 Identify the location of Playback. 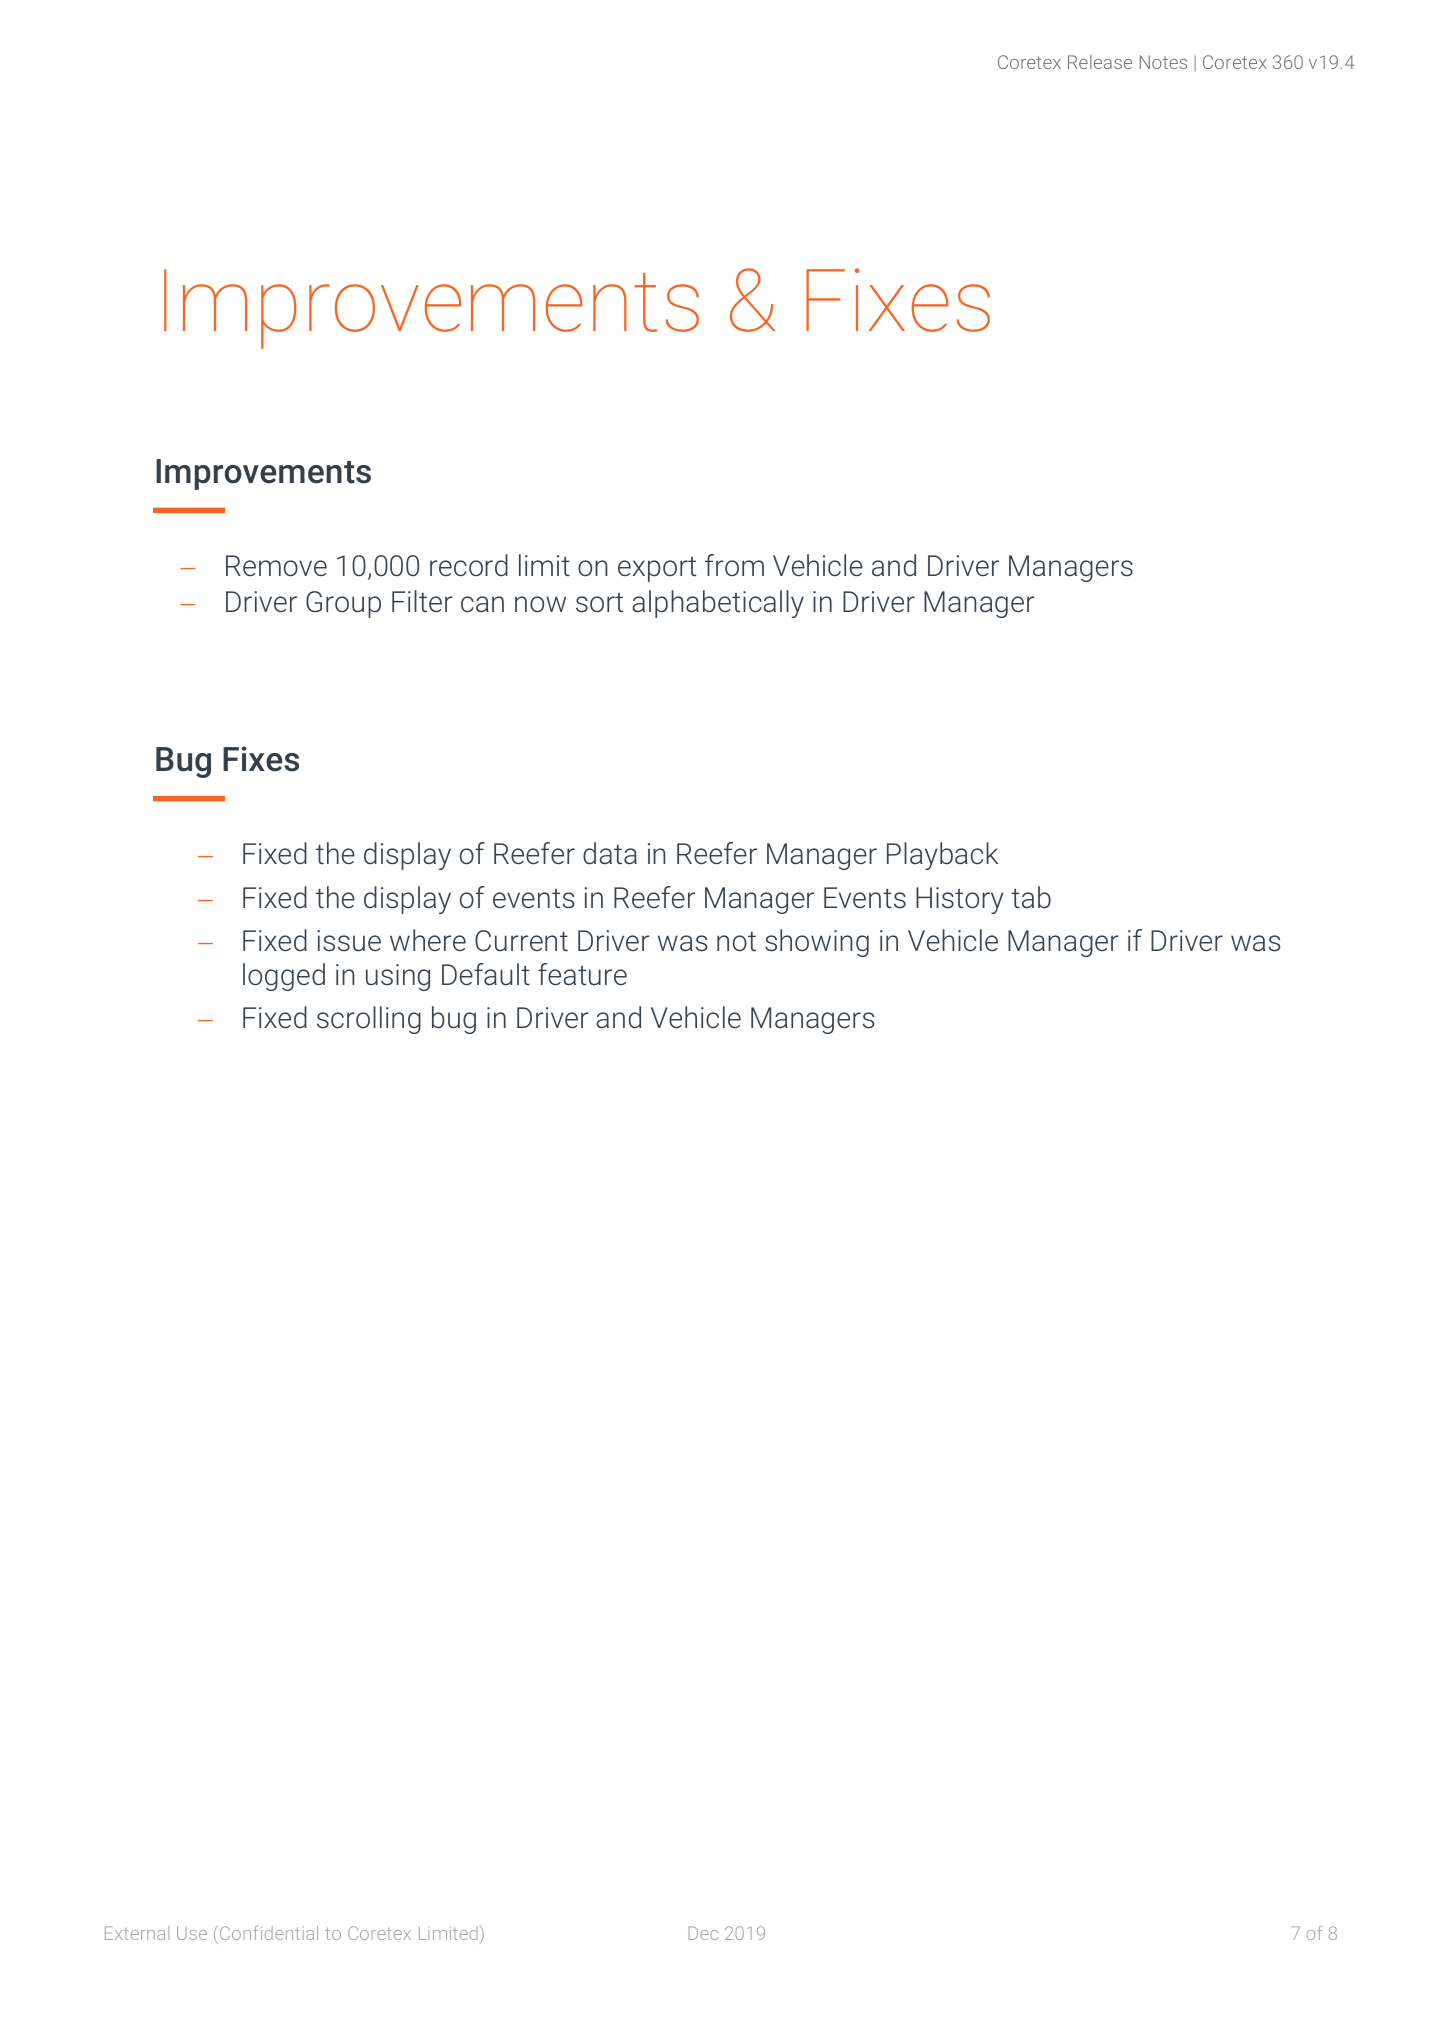
(942, 856).
